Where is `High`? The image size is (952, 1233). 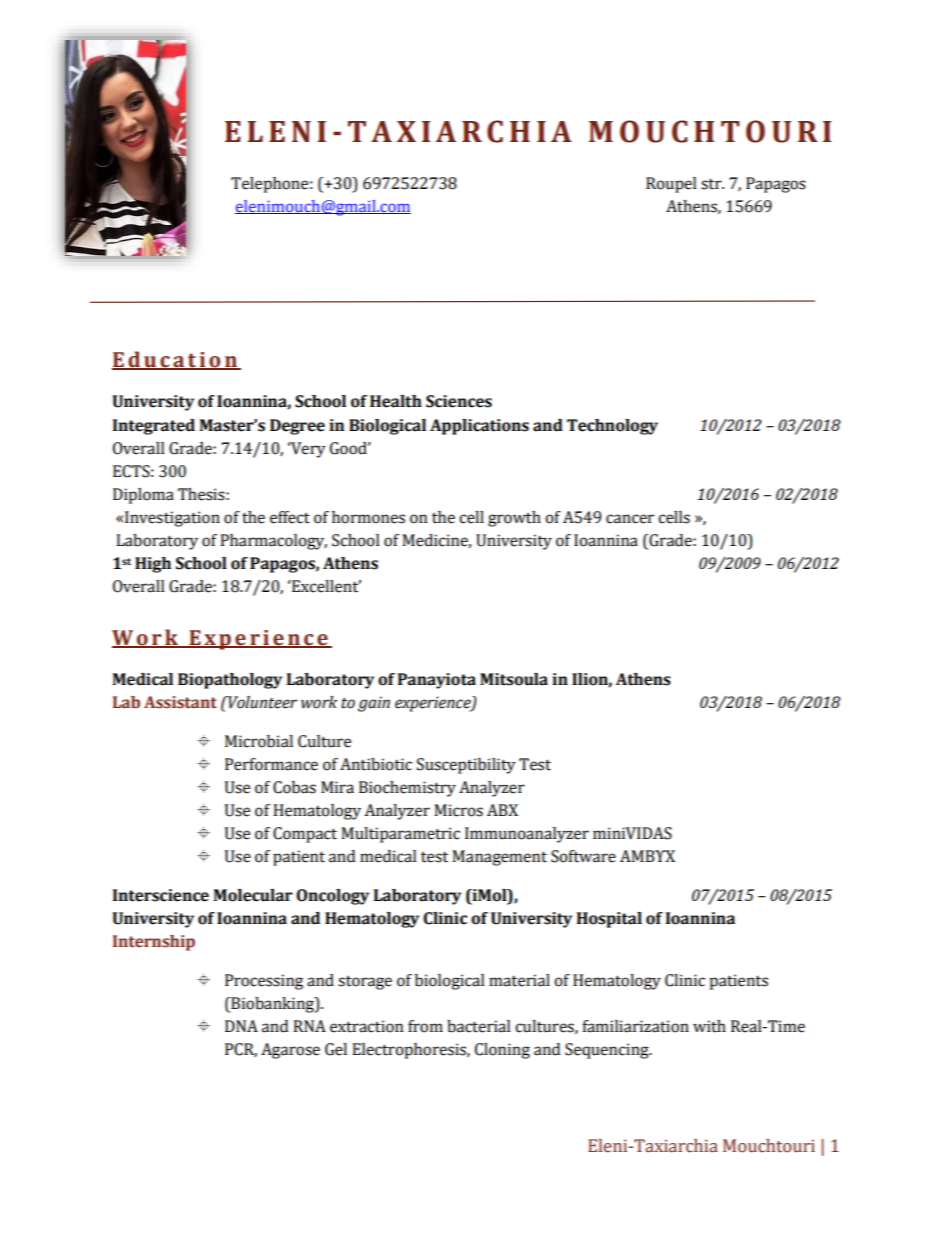
High is located at coordinates (153, 565).
